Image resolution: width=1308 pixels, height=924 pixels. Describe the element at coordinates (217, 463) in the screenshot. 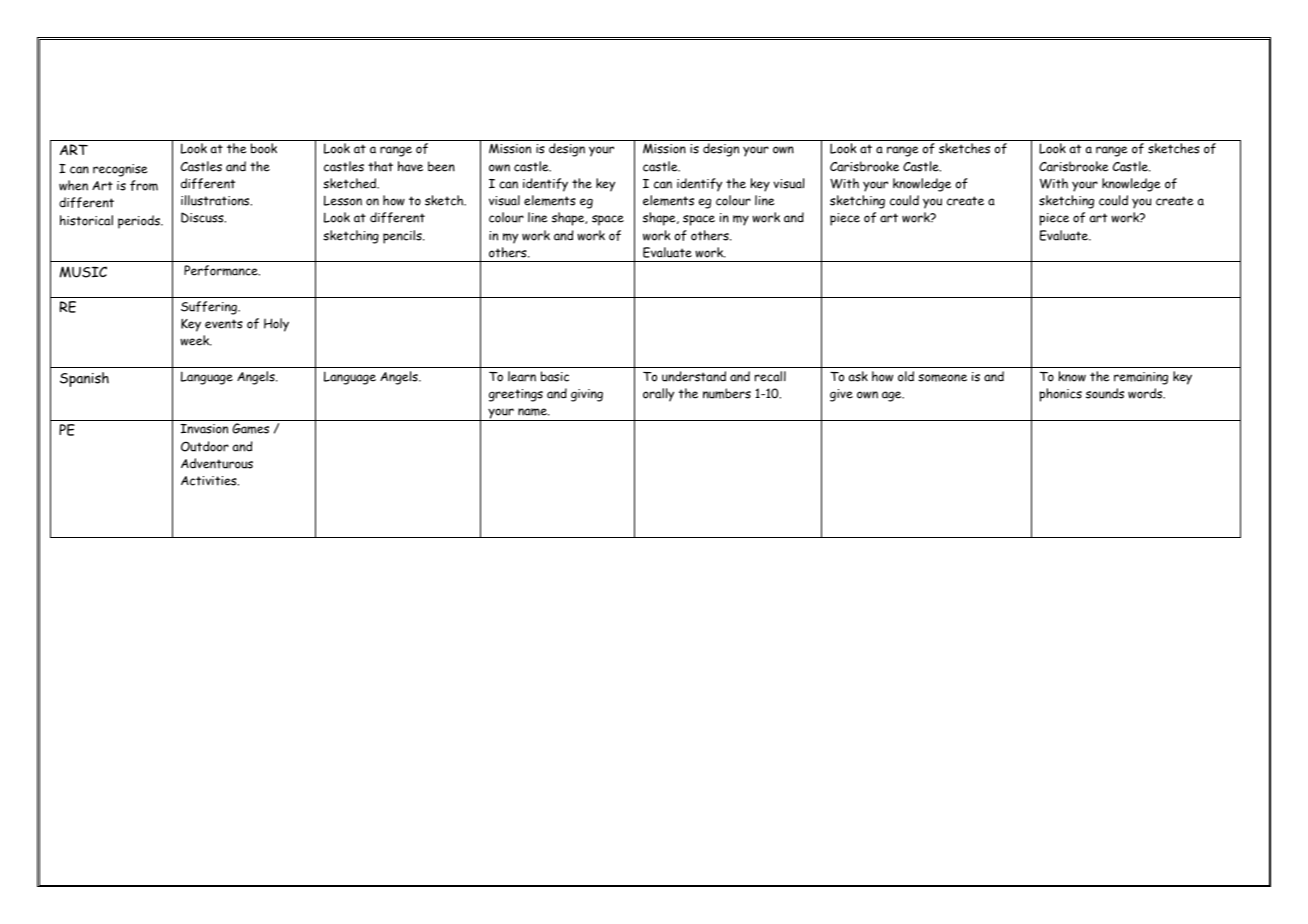

I see `Adventurous` at that location.
